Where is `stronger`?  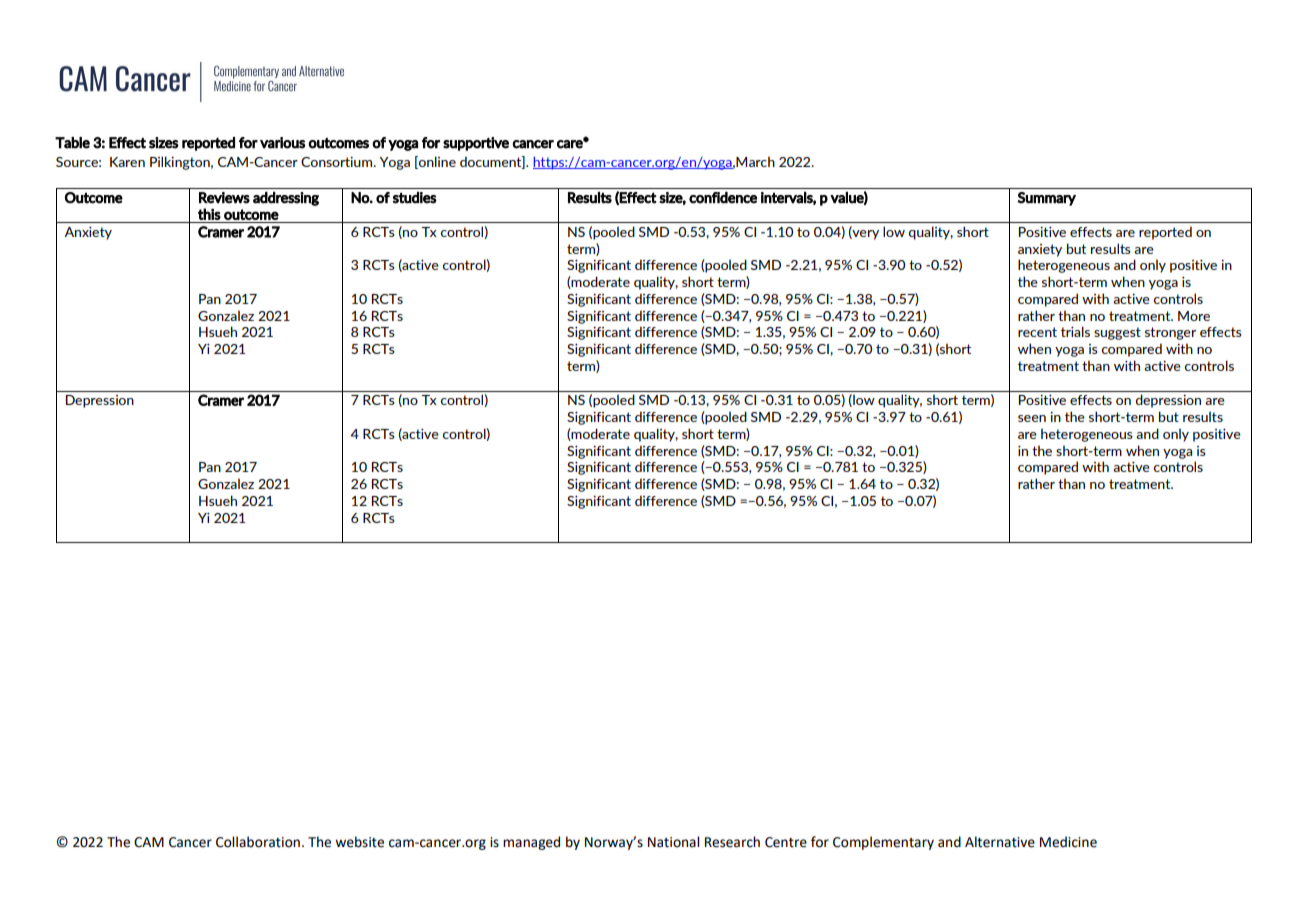
stronger is located at coordinates (1170, 333).
